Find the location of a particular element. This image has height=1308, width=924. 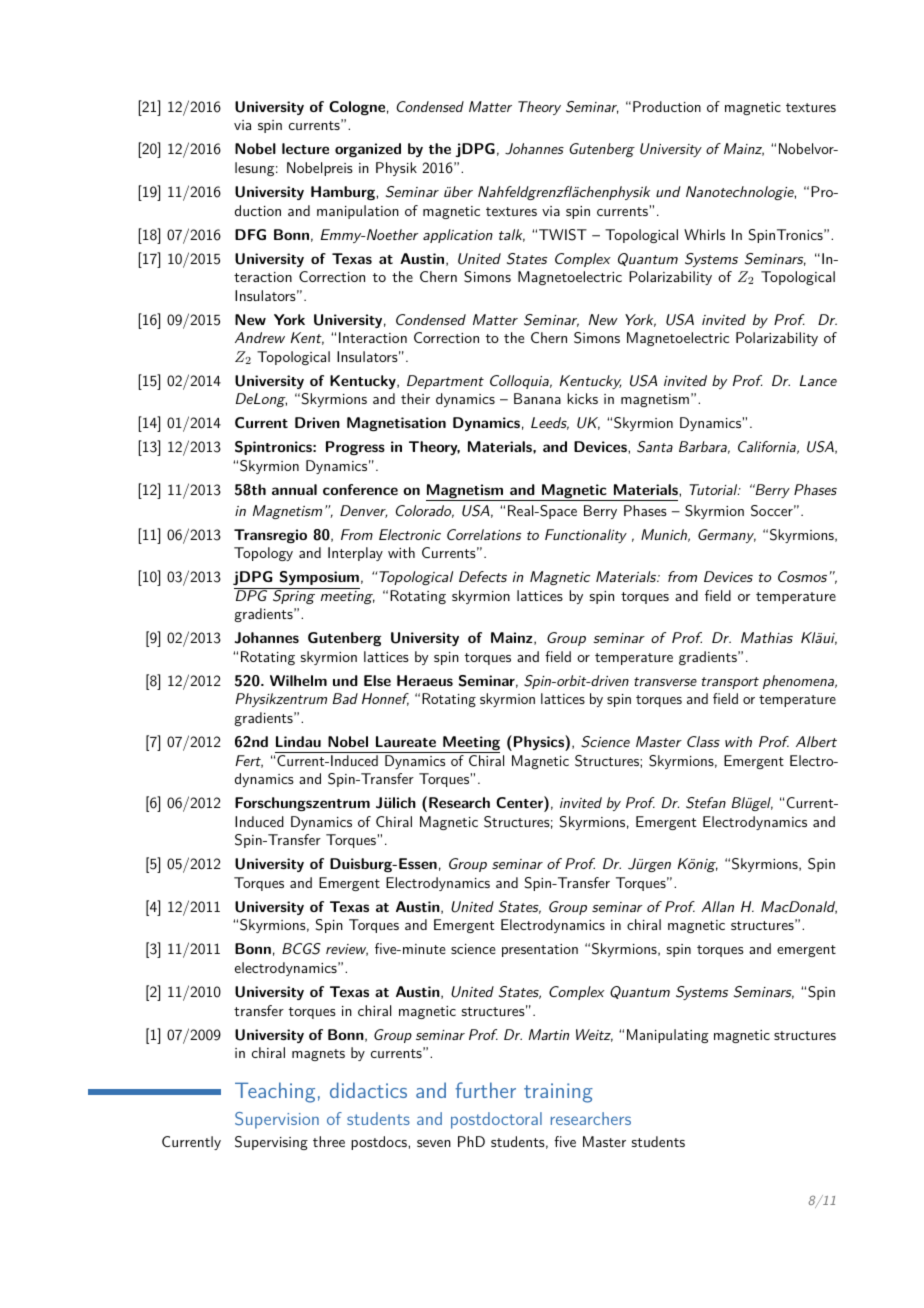

Whirls is located at coordinates (704, 234).
